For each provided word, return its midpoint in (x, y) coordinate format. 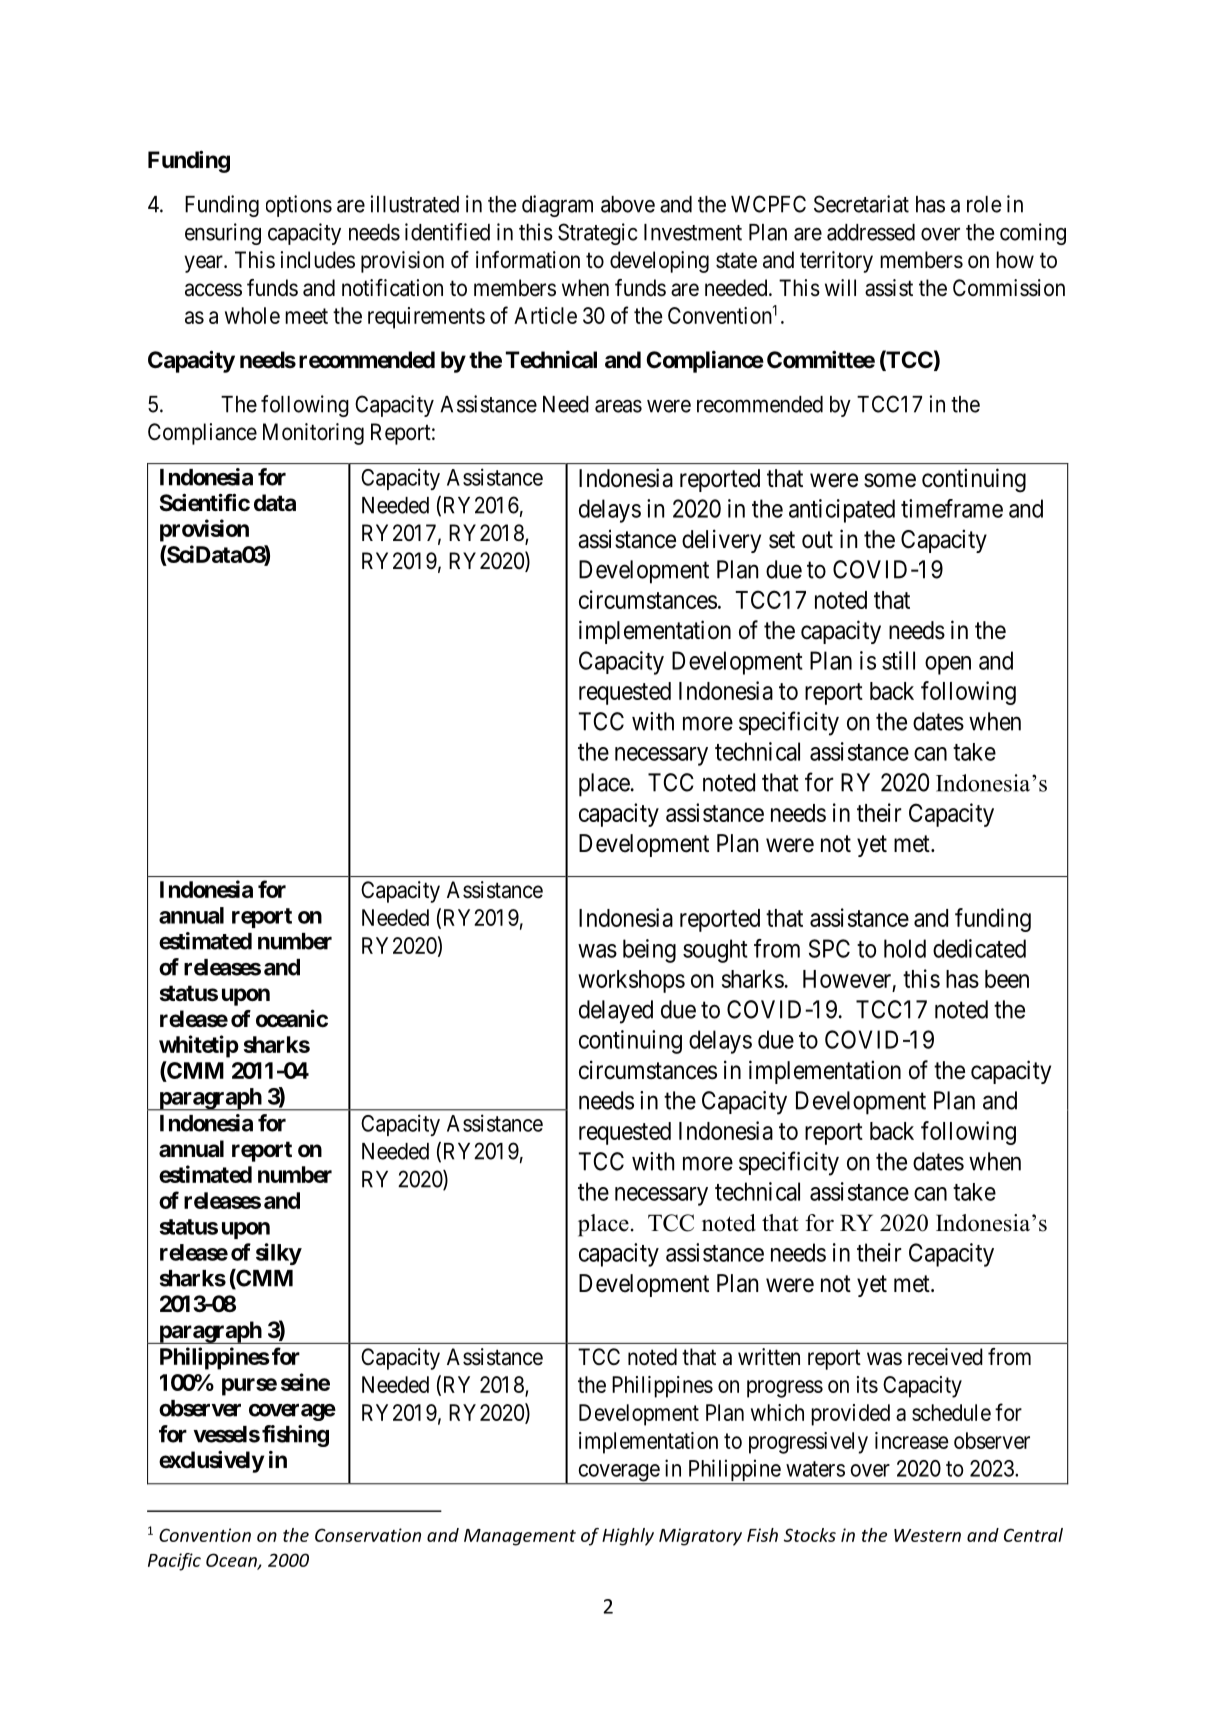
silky (279, 1254)
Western (927, 1535)
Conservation (368, 1535)
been (1007, 979)
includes (318, 260)
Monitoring (313, 434)
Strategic (598, 234)
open (948, 665)
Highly (628, 1537)
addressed (871, 232)
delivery (721, 541)
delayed (616, 1012)
